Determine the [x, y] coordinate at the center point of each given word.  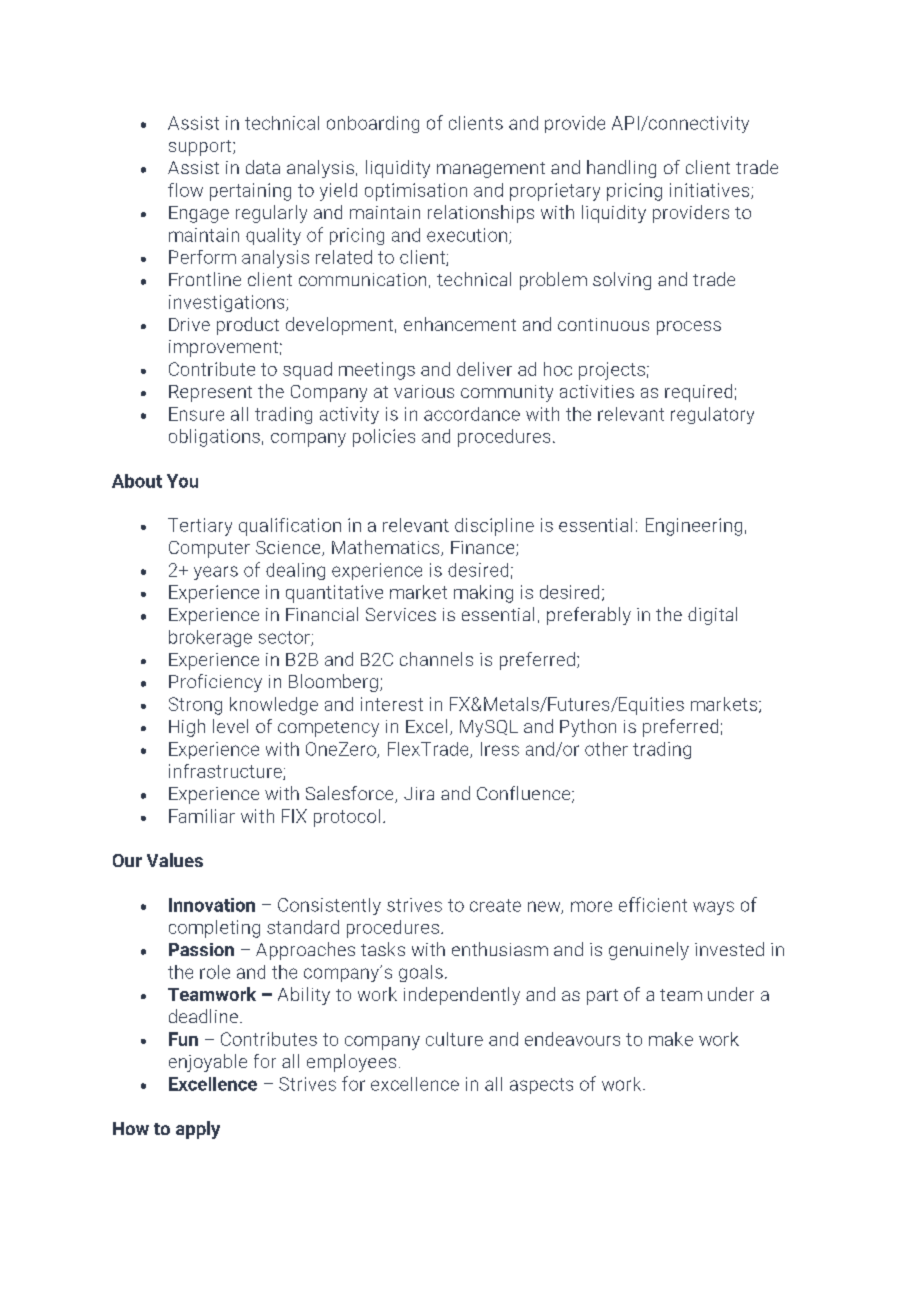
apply [198, 1130]
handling [621, 169]
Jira [419, 793]
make [671, 1039]
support [201, 148]
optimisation [416, 192]
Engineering [694, 527]
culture [454, 1039]
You [182, 481]
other [606, 749]
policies [384, 438]
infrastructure [226, 772]
